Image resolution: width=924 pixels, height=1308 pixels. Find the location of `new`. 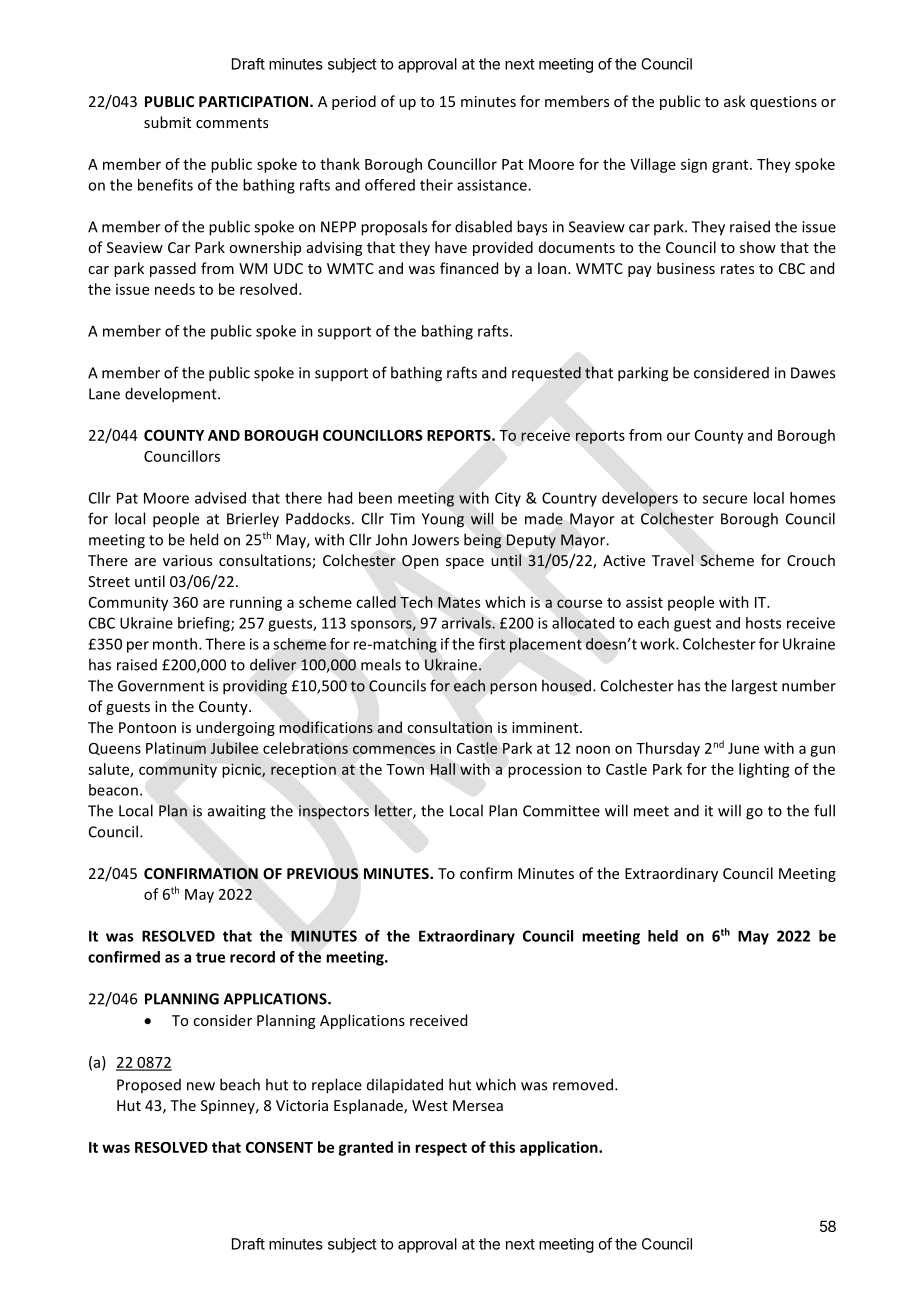

new is located at coordinates (201, 1086).
